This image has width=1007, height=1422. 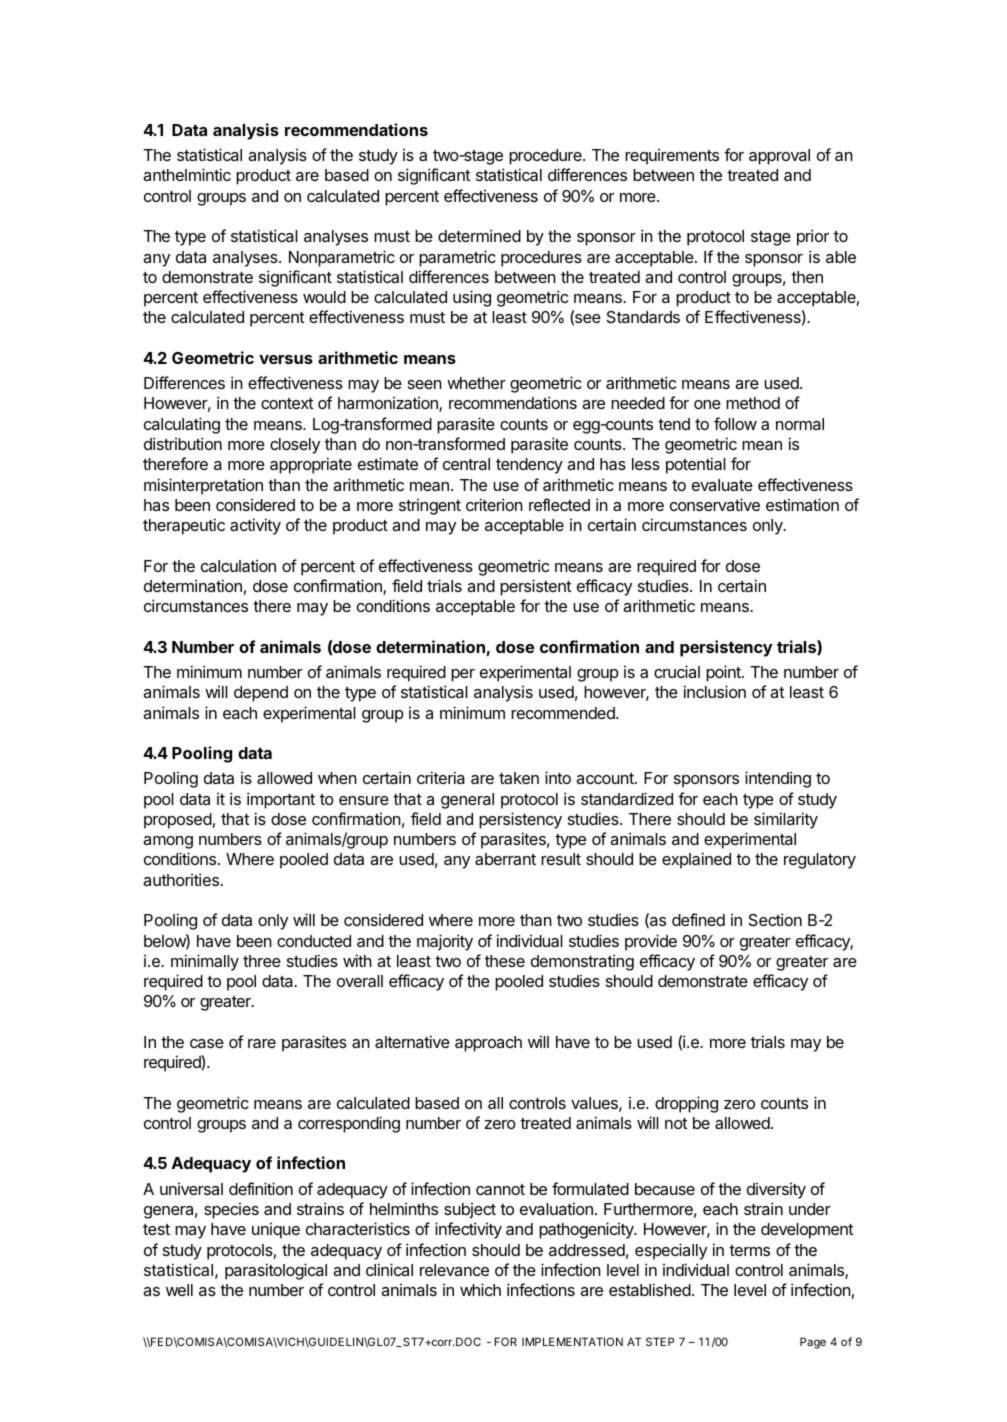 What do you see at coordinates (262, 961) in the image?
I see `three` at bounding box center [262, 961].
